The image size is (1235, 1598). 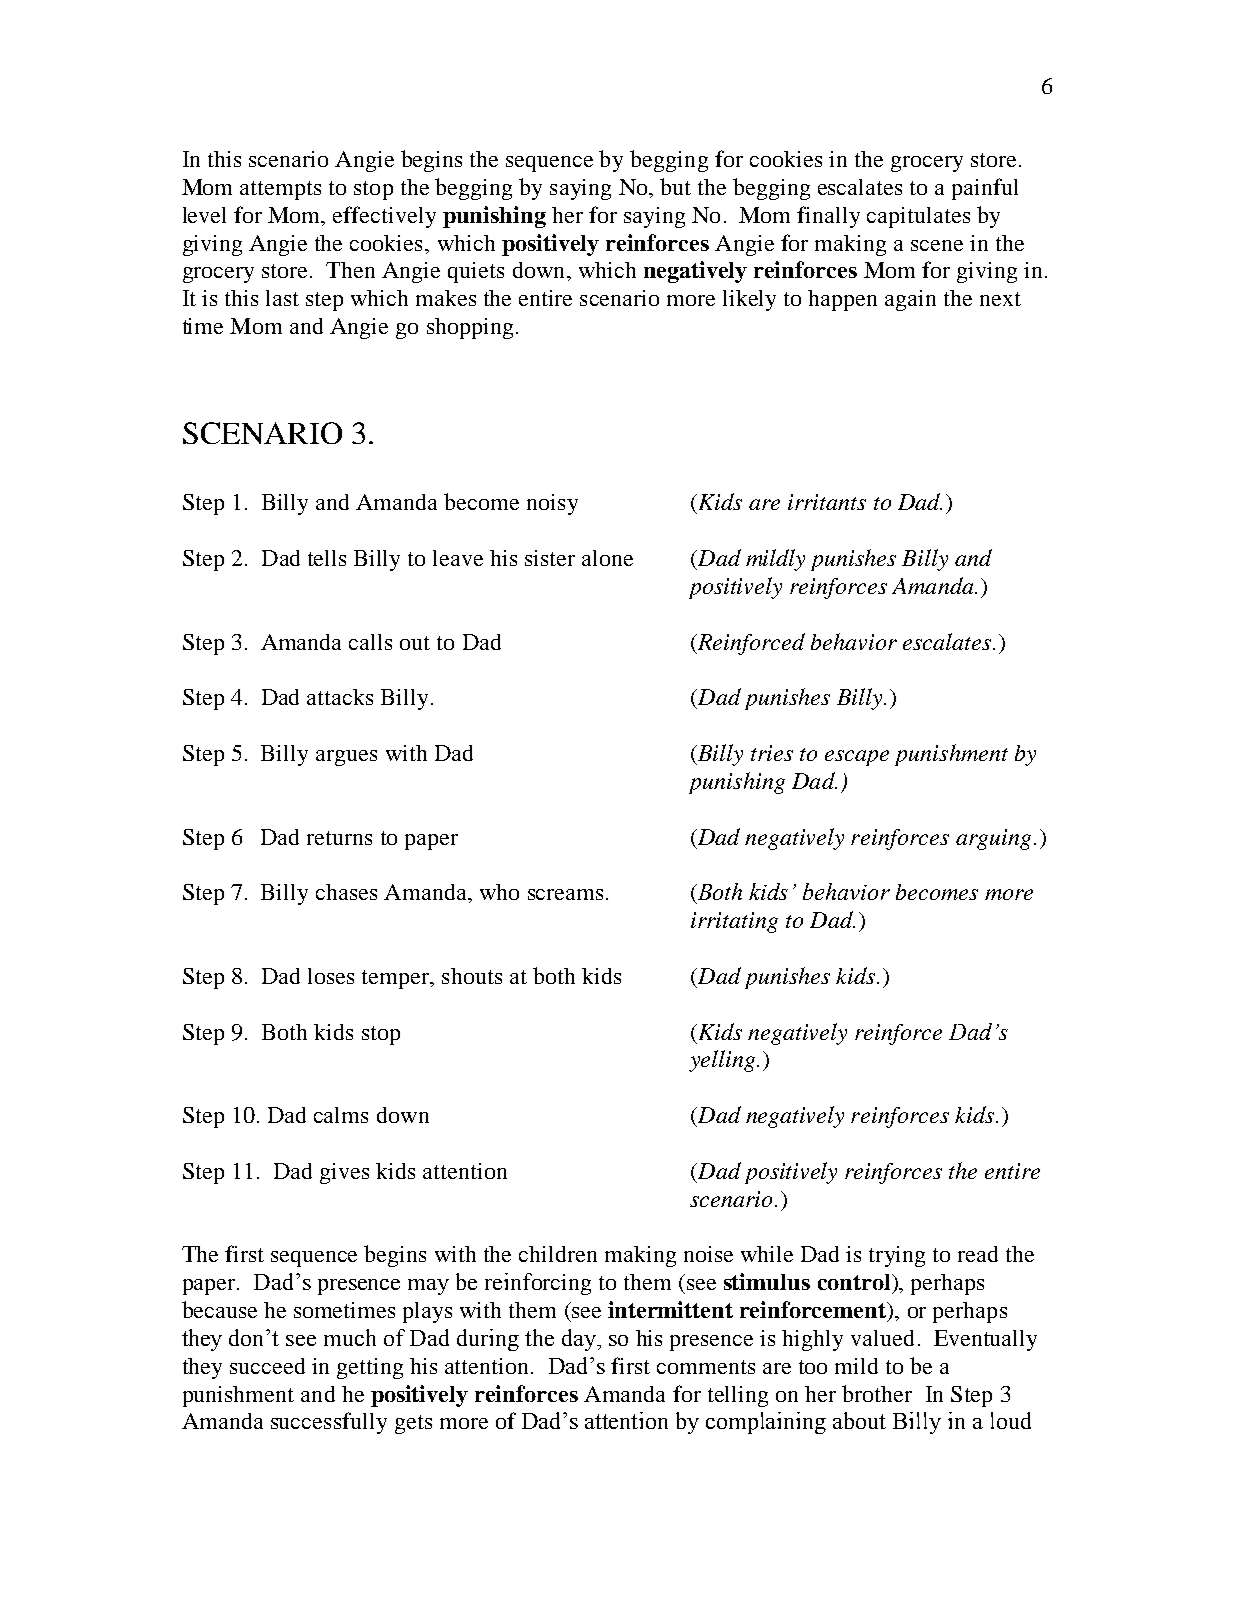 What do you see at coordinates (267, 1366) in the page?
I see `succeed` at bounding box center [267, 1366].
